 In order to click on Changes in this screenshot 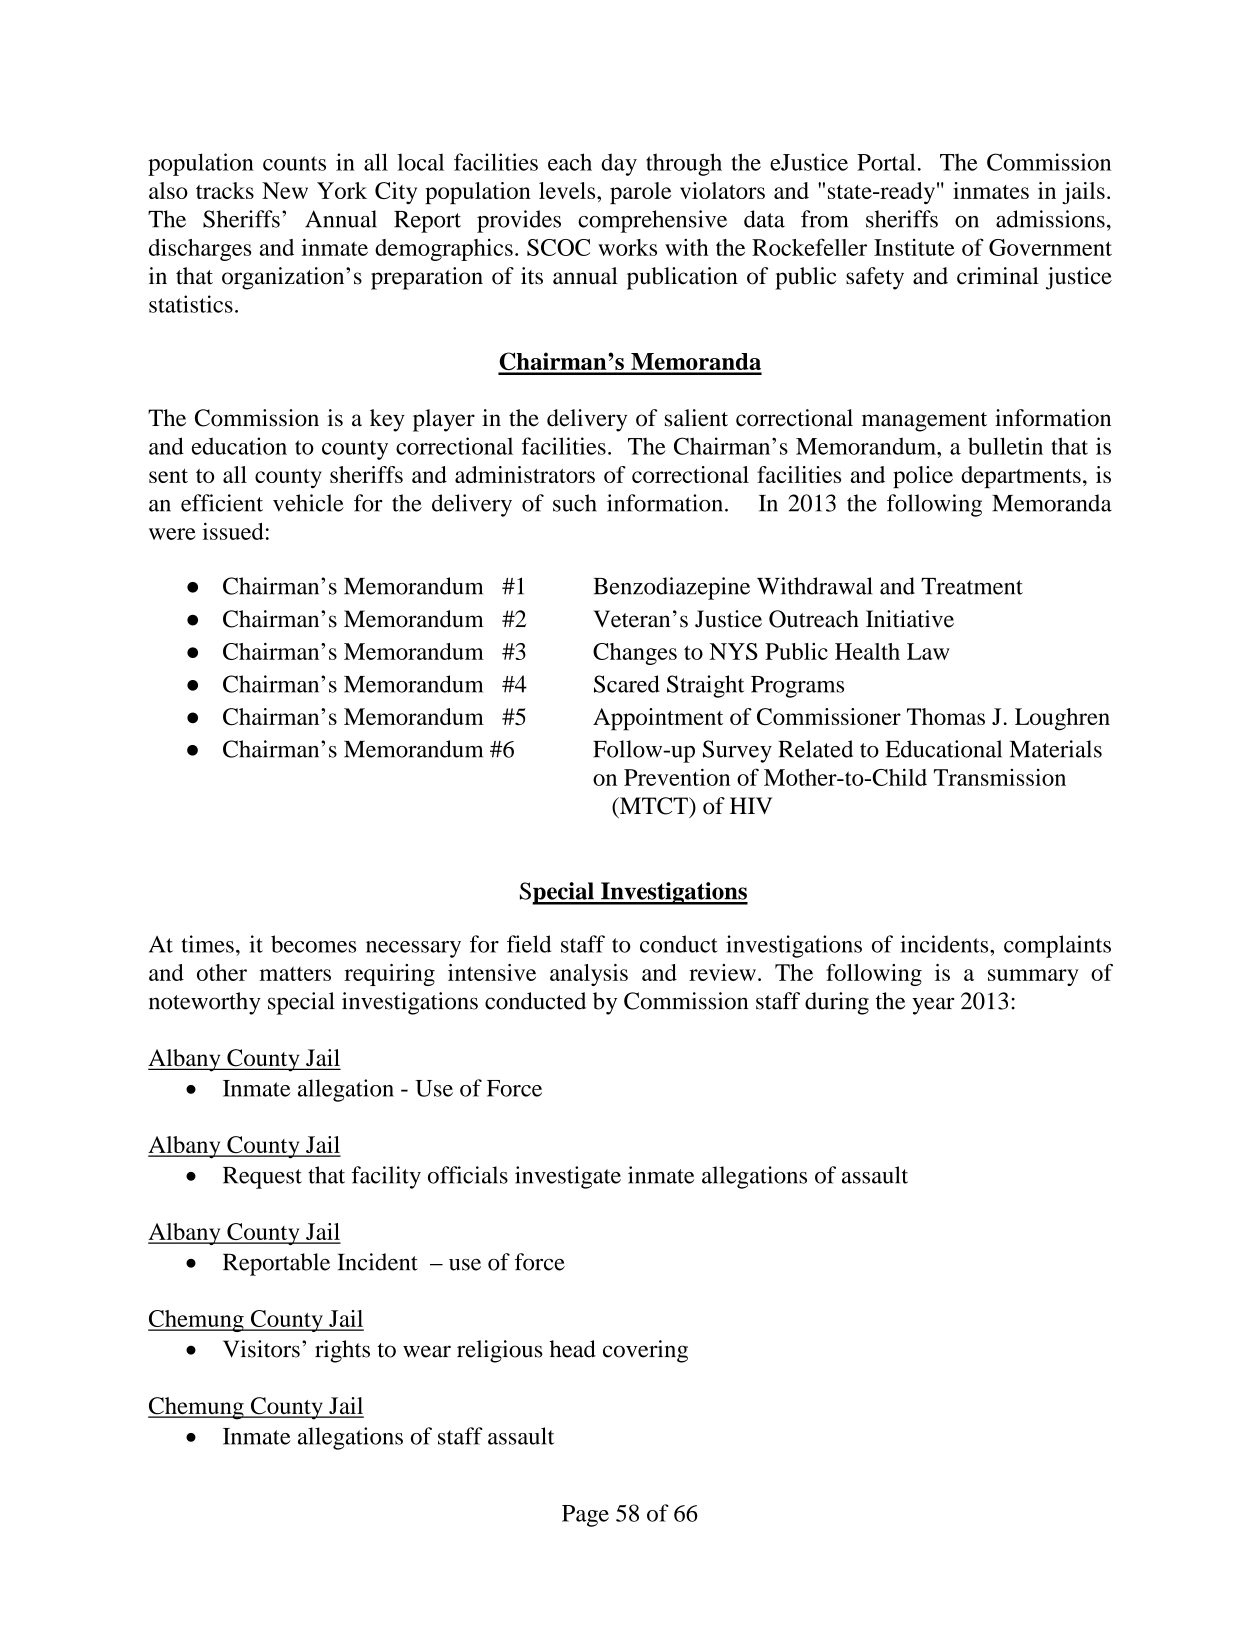, I will do `click(635, 654)`.
